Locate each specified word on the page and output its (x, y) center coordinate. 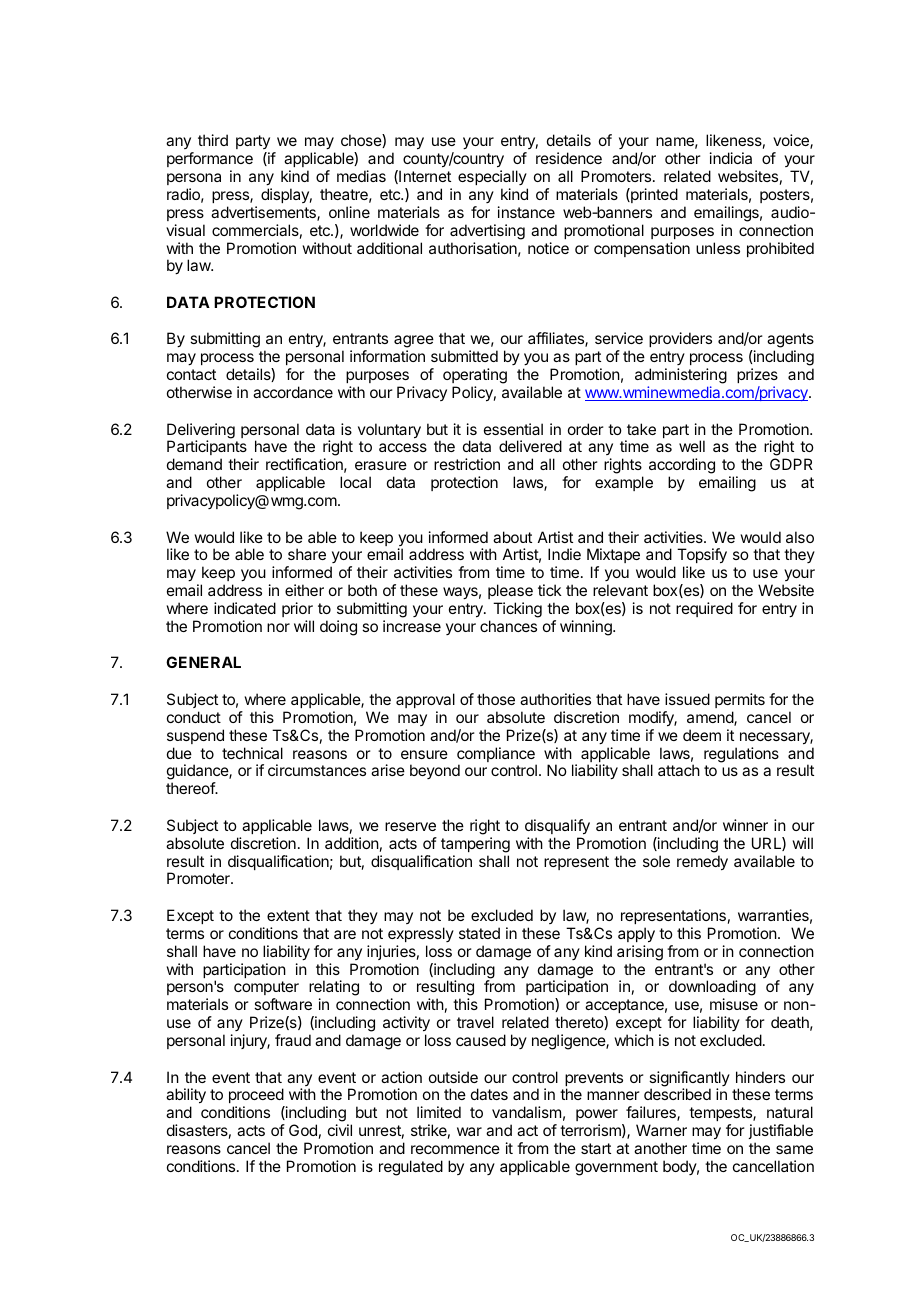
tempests (721, 1114)
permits (740, 700)
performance (210, 159)
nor (278, 627)
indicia (731, 158)
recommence (455, 1149)
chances (508, 626)
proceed (257, 1097)
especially (492, 177)
